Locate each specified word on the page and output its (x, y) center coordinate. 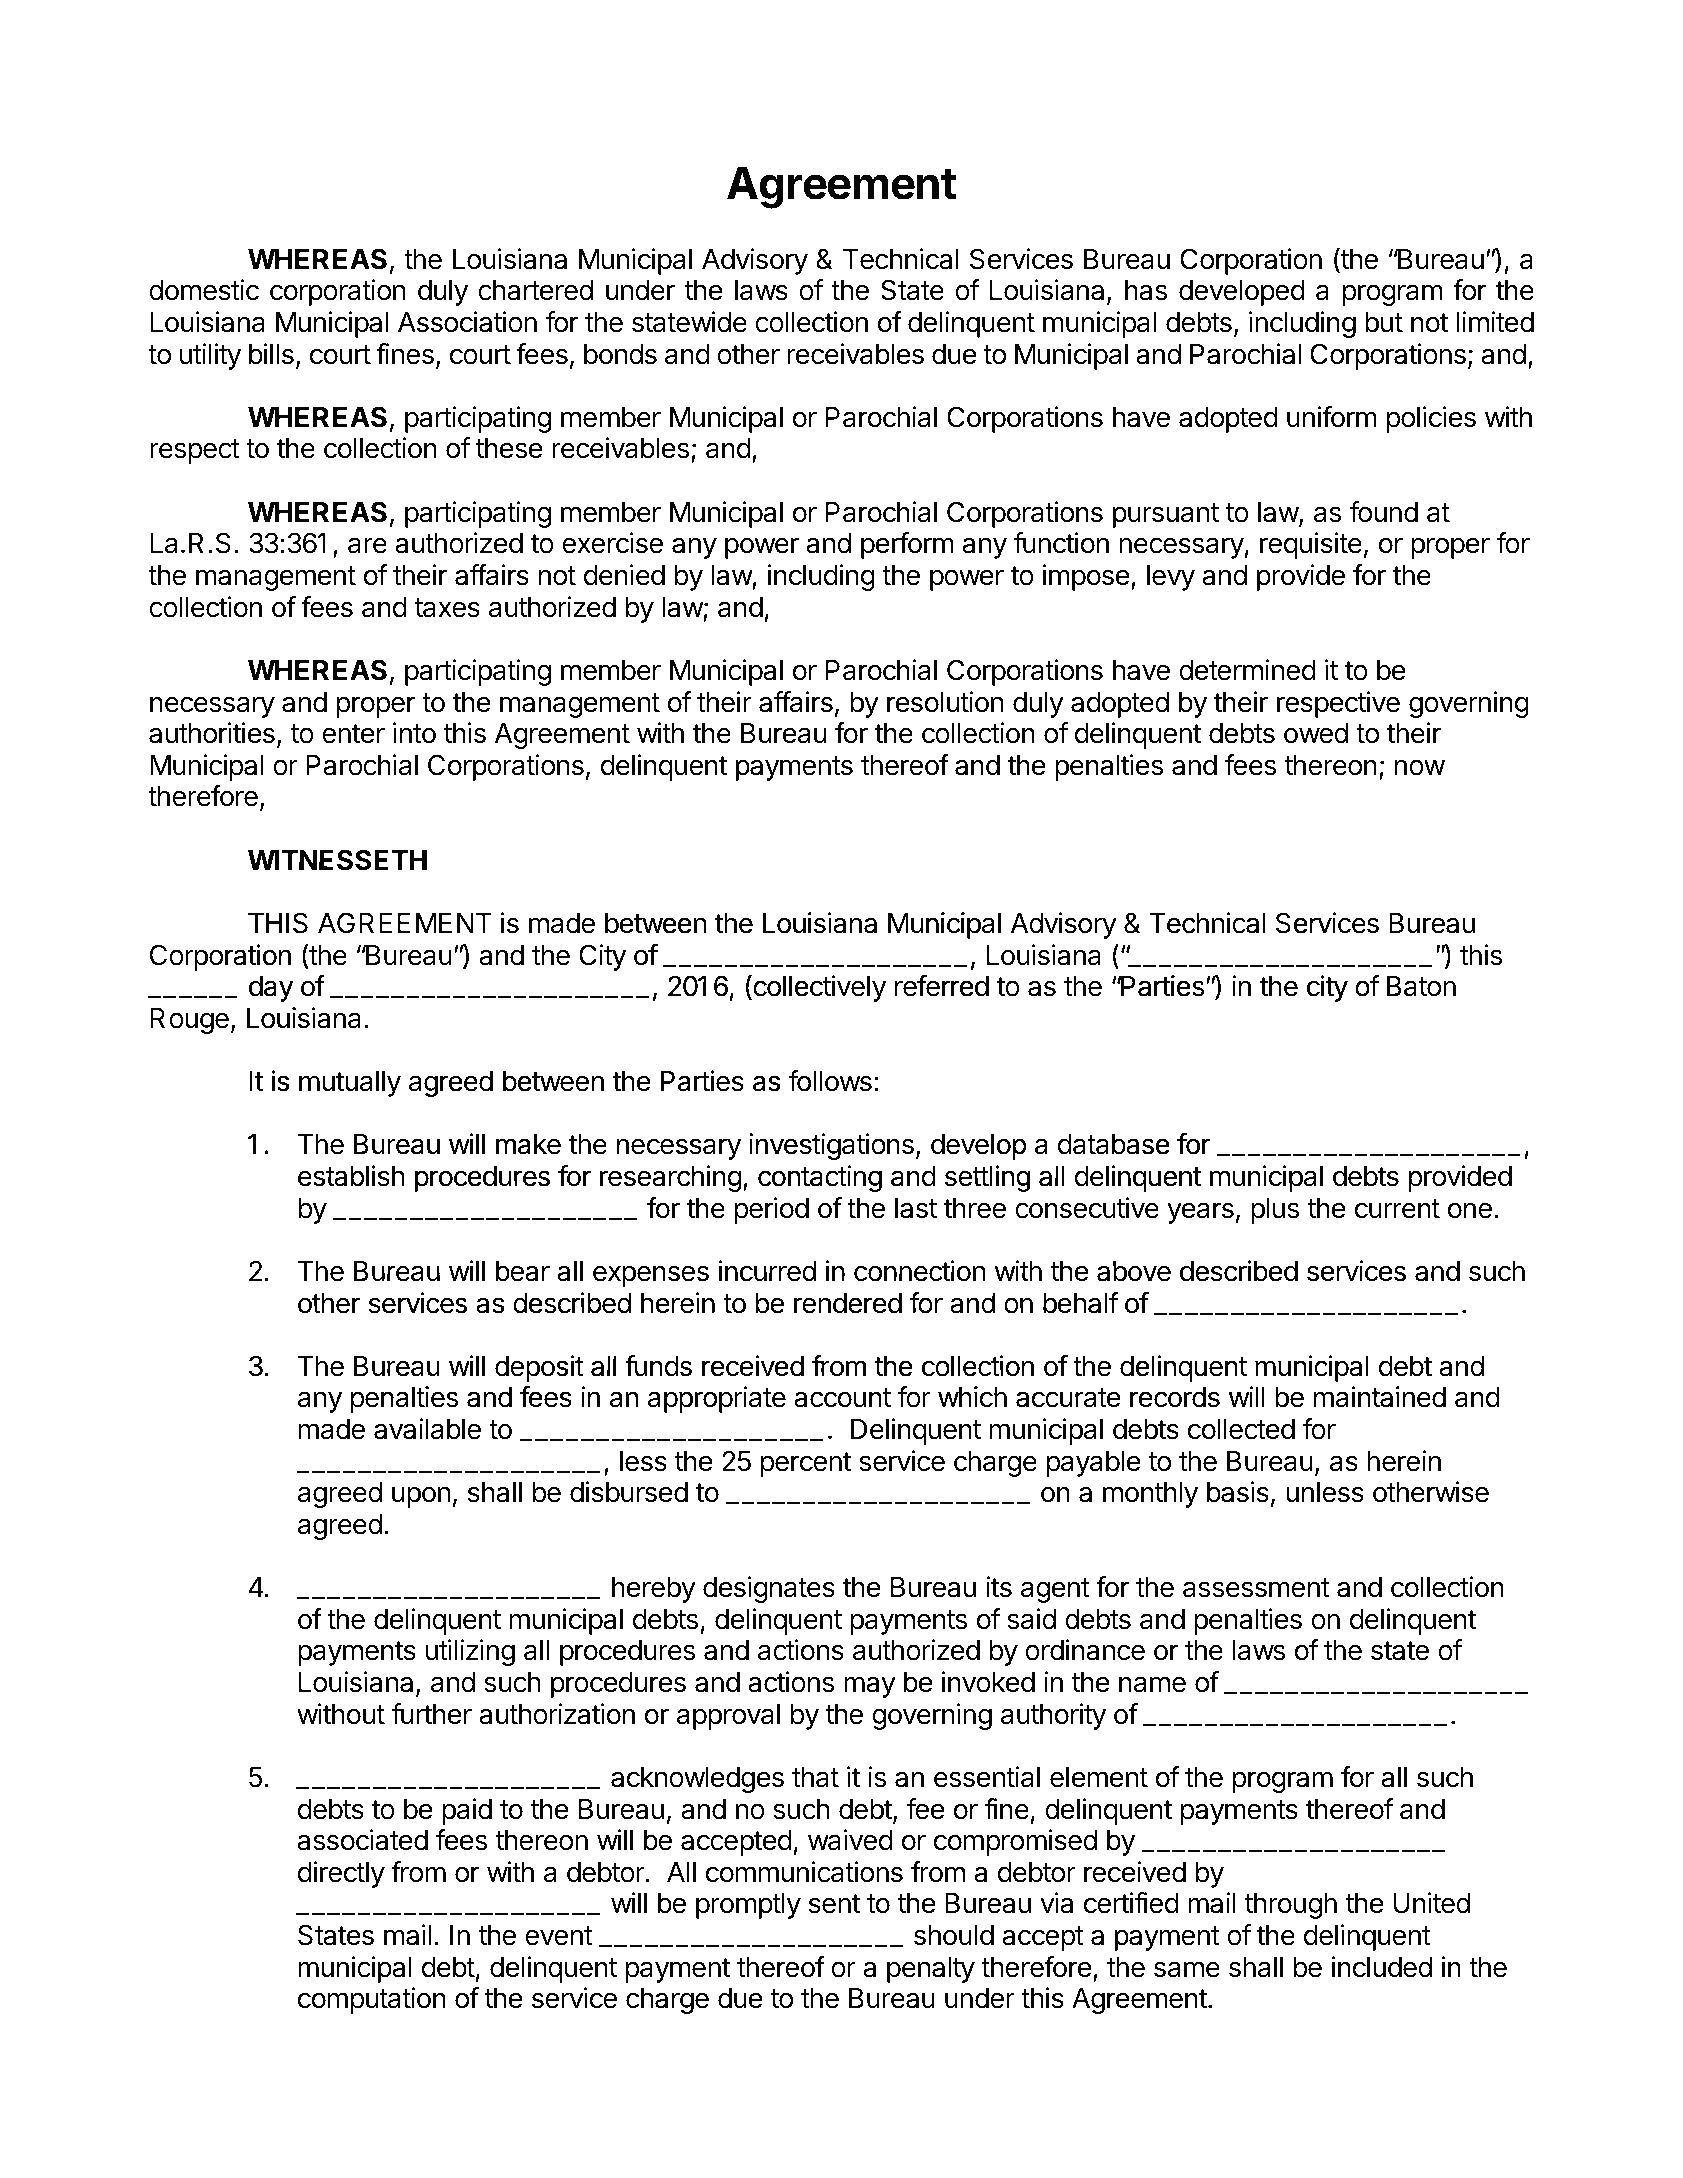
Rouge (189, 1021)
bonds (620, 354)
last (916, 1208)
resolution (945, 702)
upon (421, 1497)
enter (353, 734)
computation (372, 2000)
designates (769, 1589)
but (1384, 322)
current (1397, 1209)
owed (1316, 733)
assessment (1256, 1588)
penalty (931, 1970)
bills (271, 354)
